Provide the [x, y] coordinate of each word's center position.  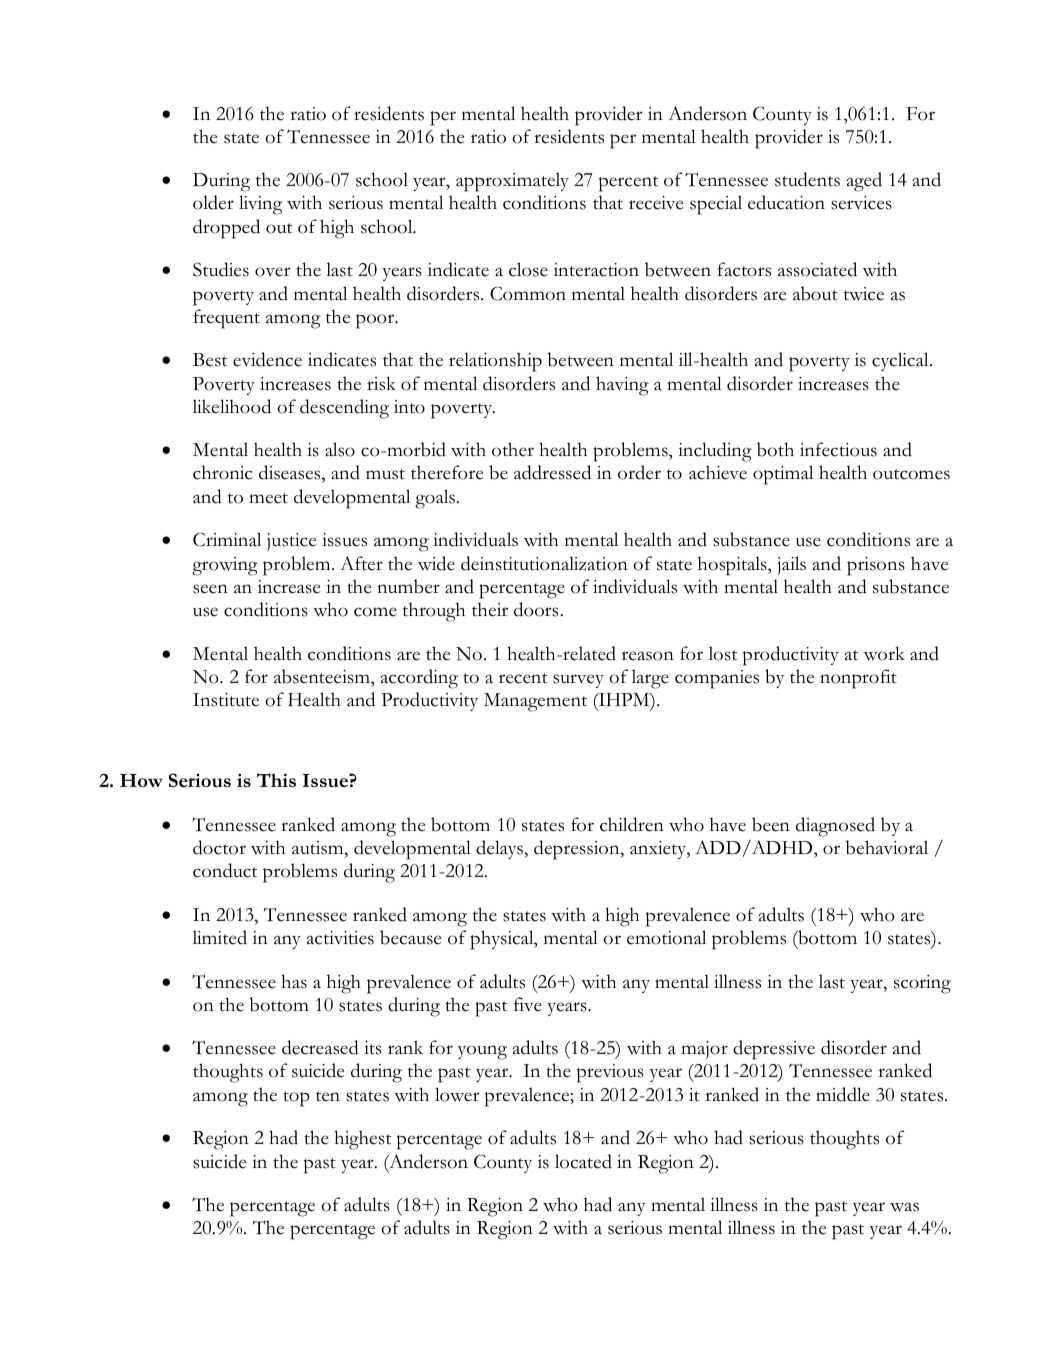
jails [792, 565]
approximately [512, 182]
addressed [552, 472]
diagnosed [835, 827]
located [583, 1161]
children [632, 824]
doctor [219, 847]
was [904, 1207]
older [213, 202]
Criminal [227, 539]
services [861, 203]
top [296, 1099]
